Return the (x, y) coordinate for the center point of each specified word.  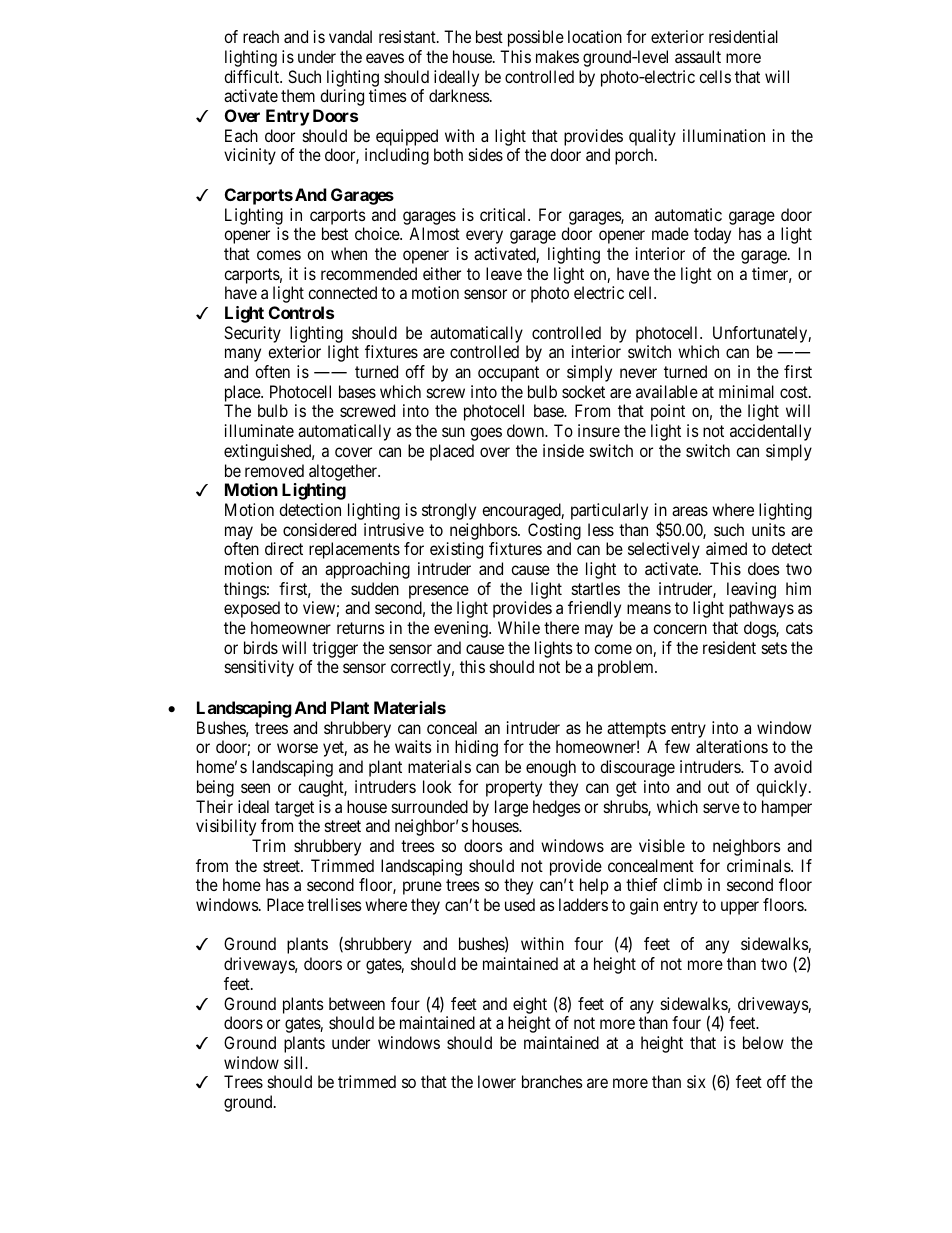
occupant (508, 374)
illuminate (259, 430)
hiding (476, 748)
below (763, 1042)
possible (536, 38)
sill (295, 1062)
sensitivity (259, 668)
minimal (746, 391)
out (718, 787)
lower (497, 1081)
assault (698, 56)
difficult (253, 76)
